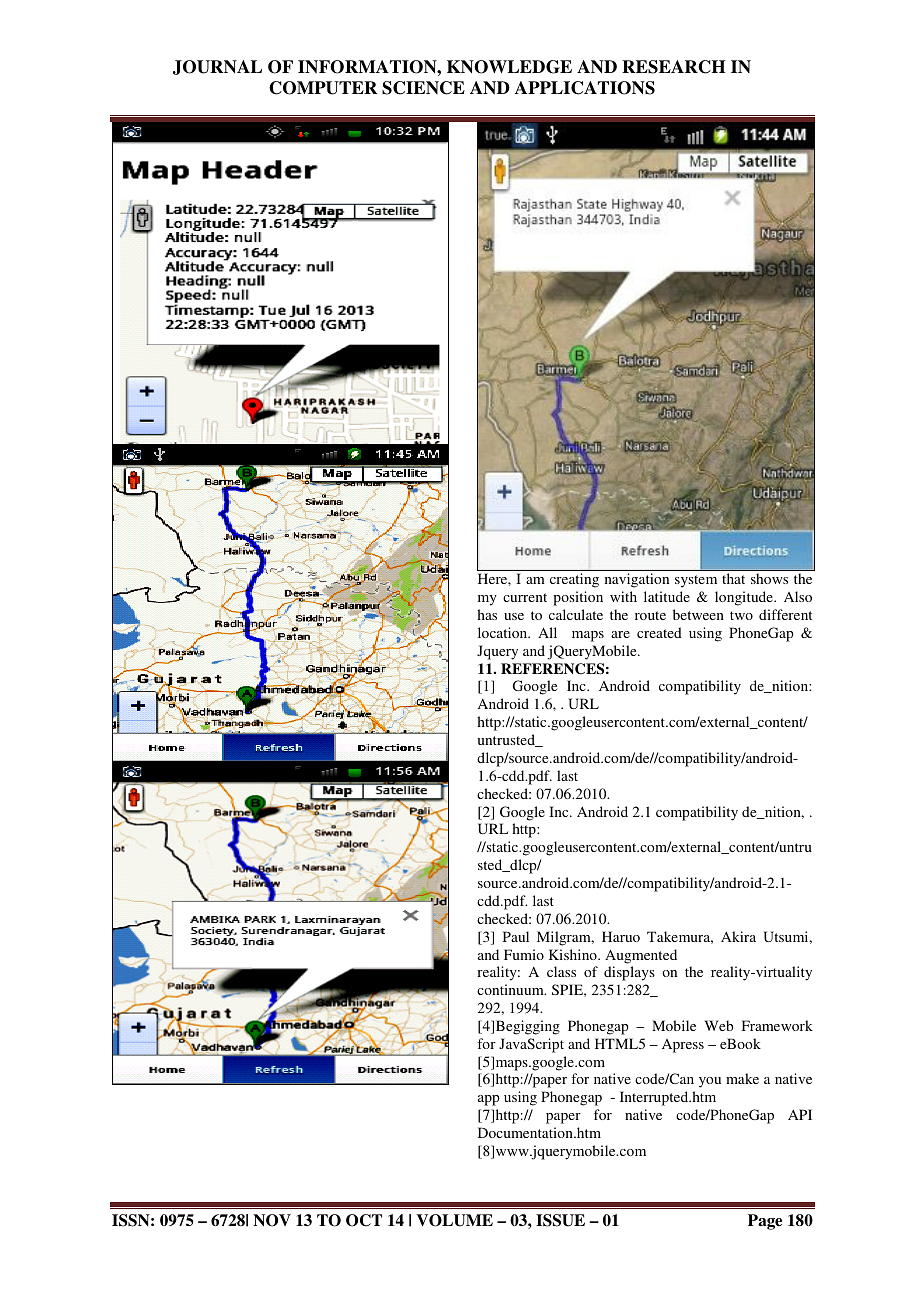  I want to click on KNOWLEDGE, so click(509, 67).
